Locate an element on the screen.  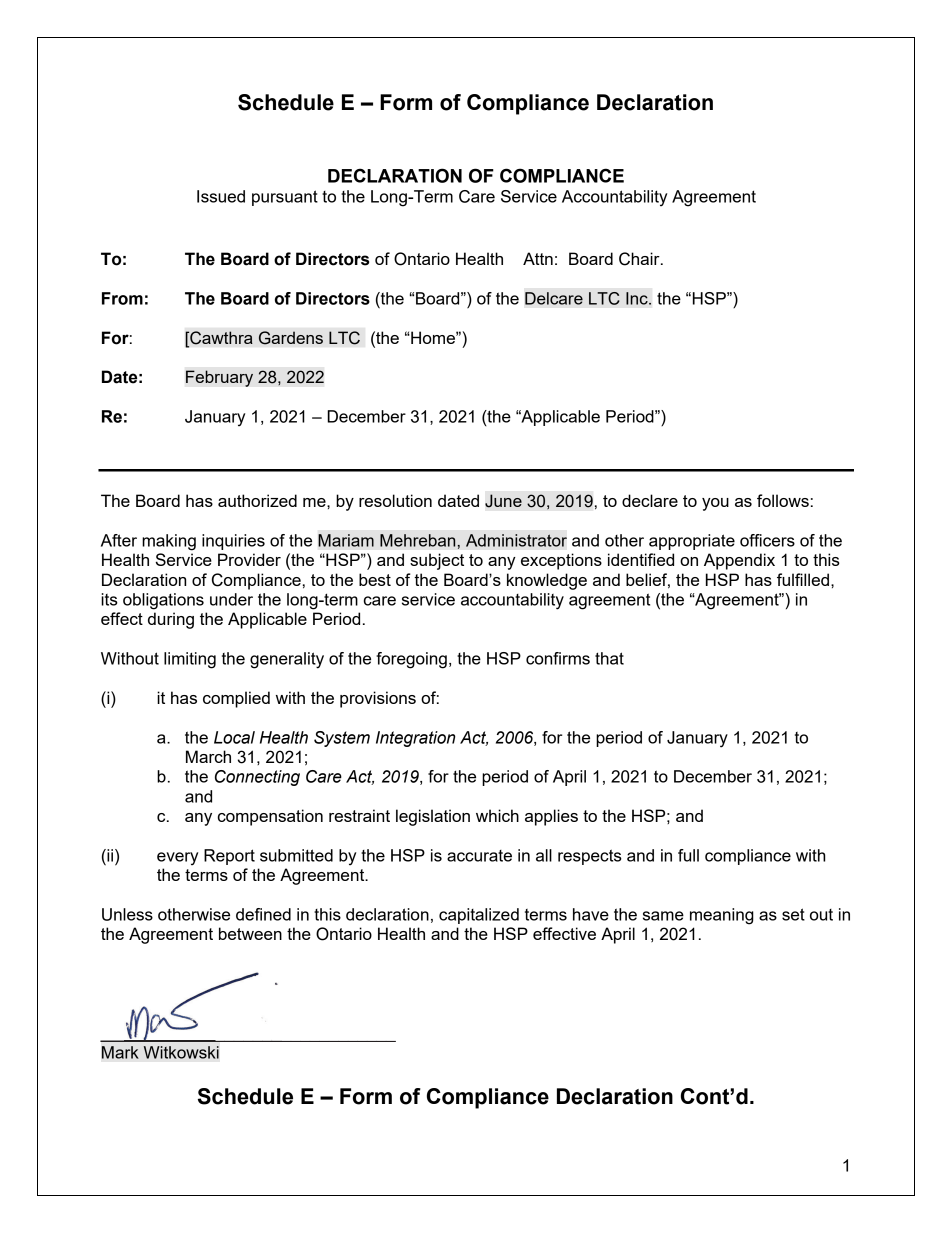
June is located at coordinates (503, 501).
